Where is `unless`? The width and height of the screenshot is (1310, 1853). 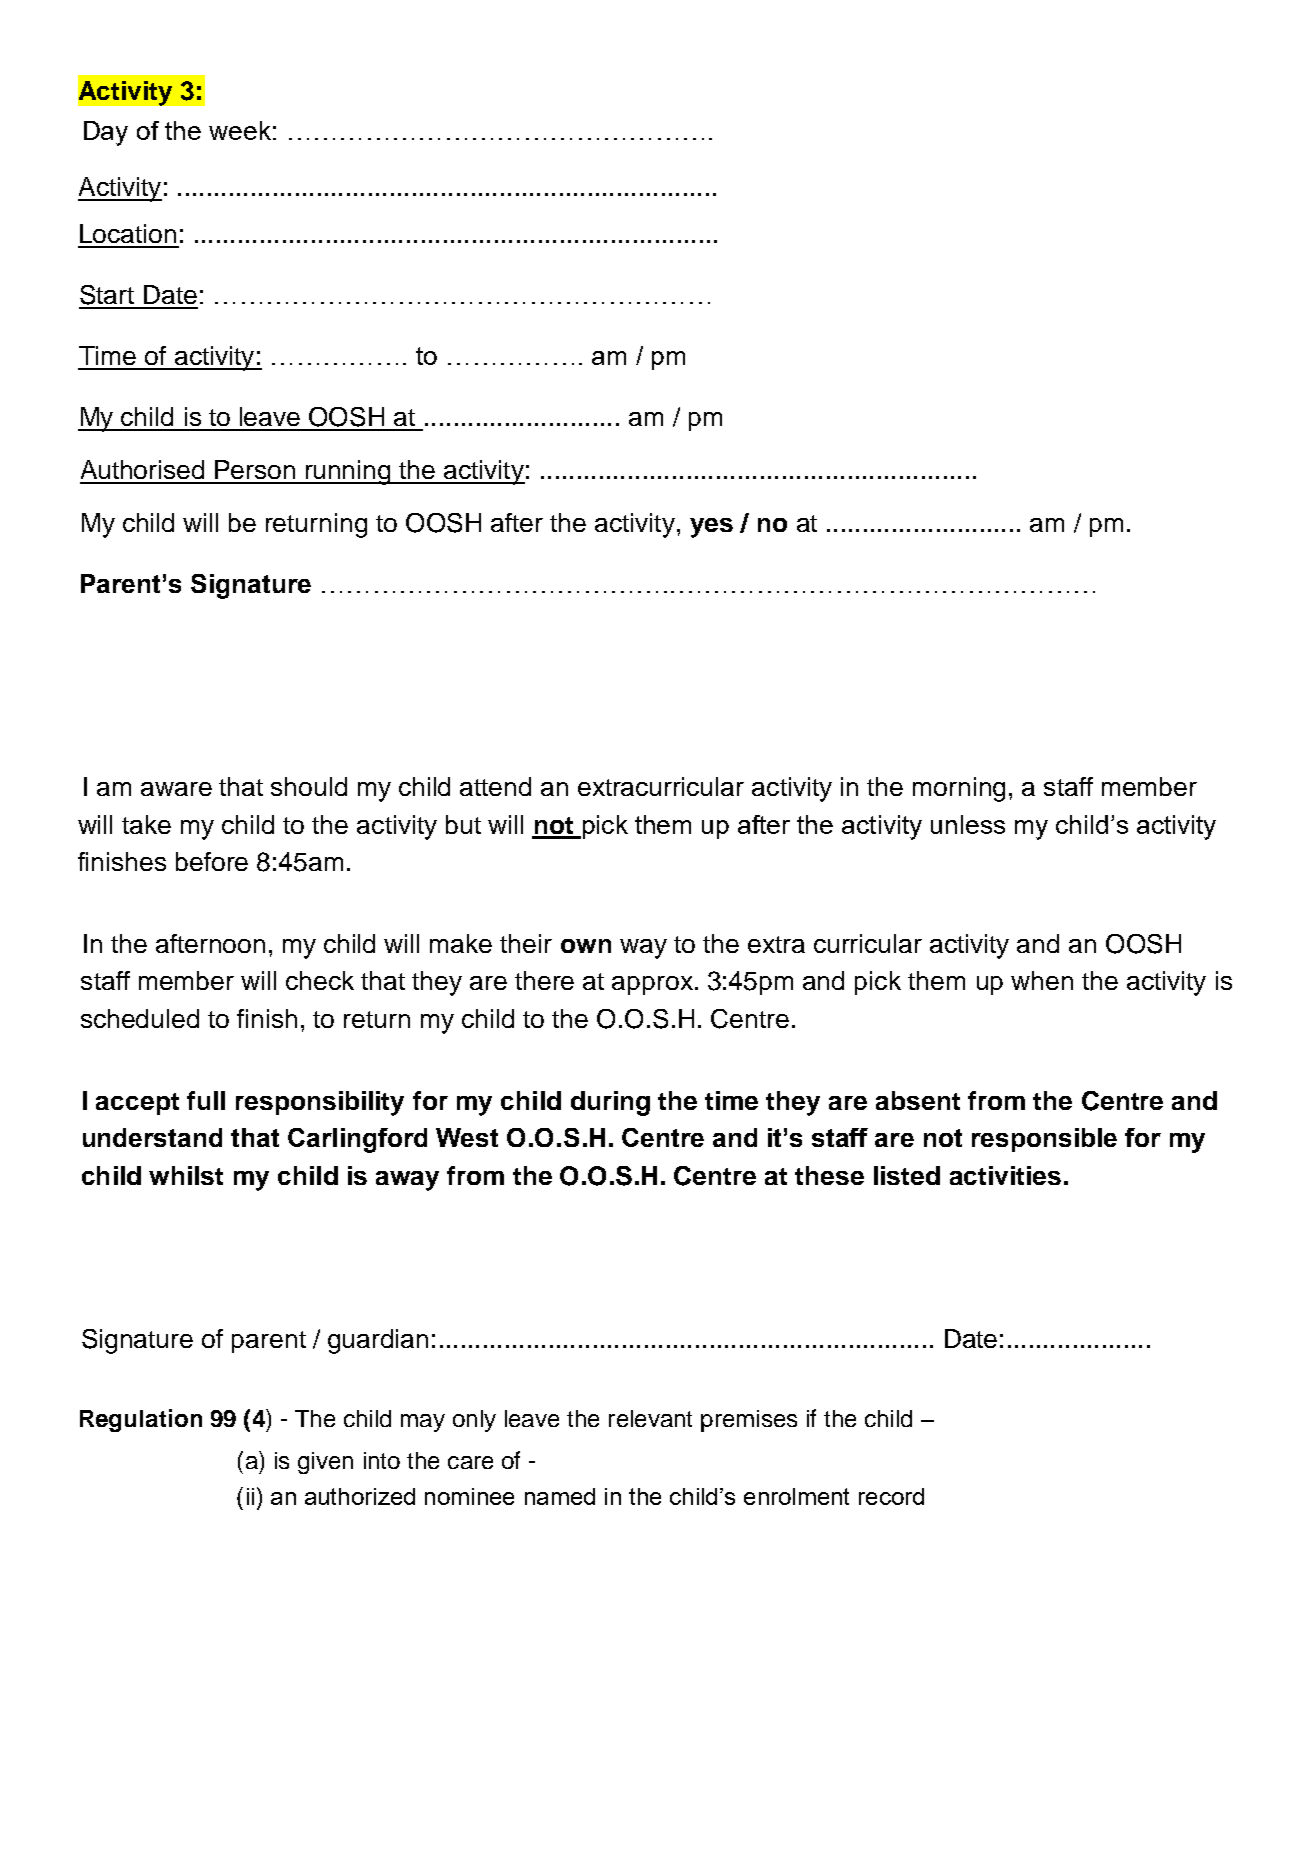
unless is located at coordinates (968, 824).
